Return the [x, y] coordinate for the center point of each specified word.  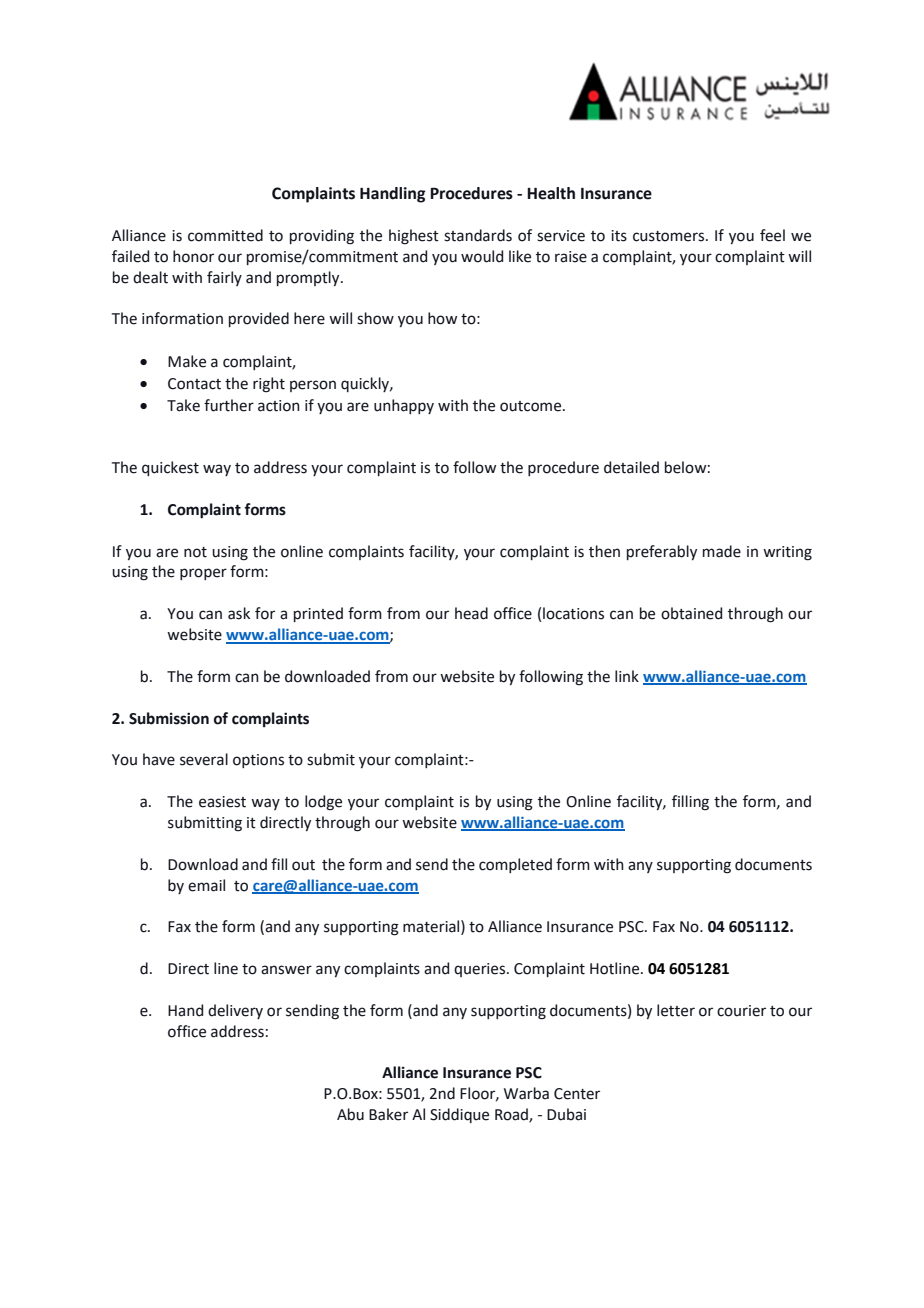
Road [512, 1115]
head [471, 613]
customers [670, 236]
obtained [691, 613]
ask [239, 613]
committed [225, 235]
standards [478, 235]
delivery [235, 1011]
